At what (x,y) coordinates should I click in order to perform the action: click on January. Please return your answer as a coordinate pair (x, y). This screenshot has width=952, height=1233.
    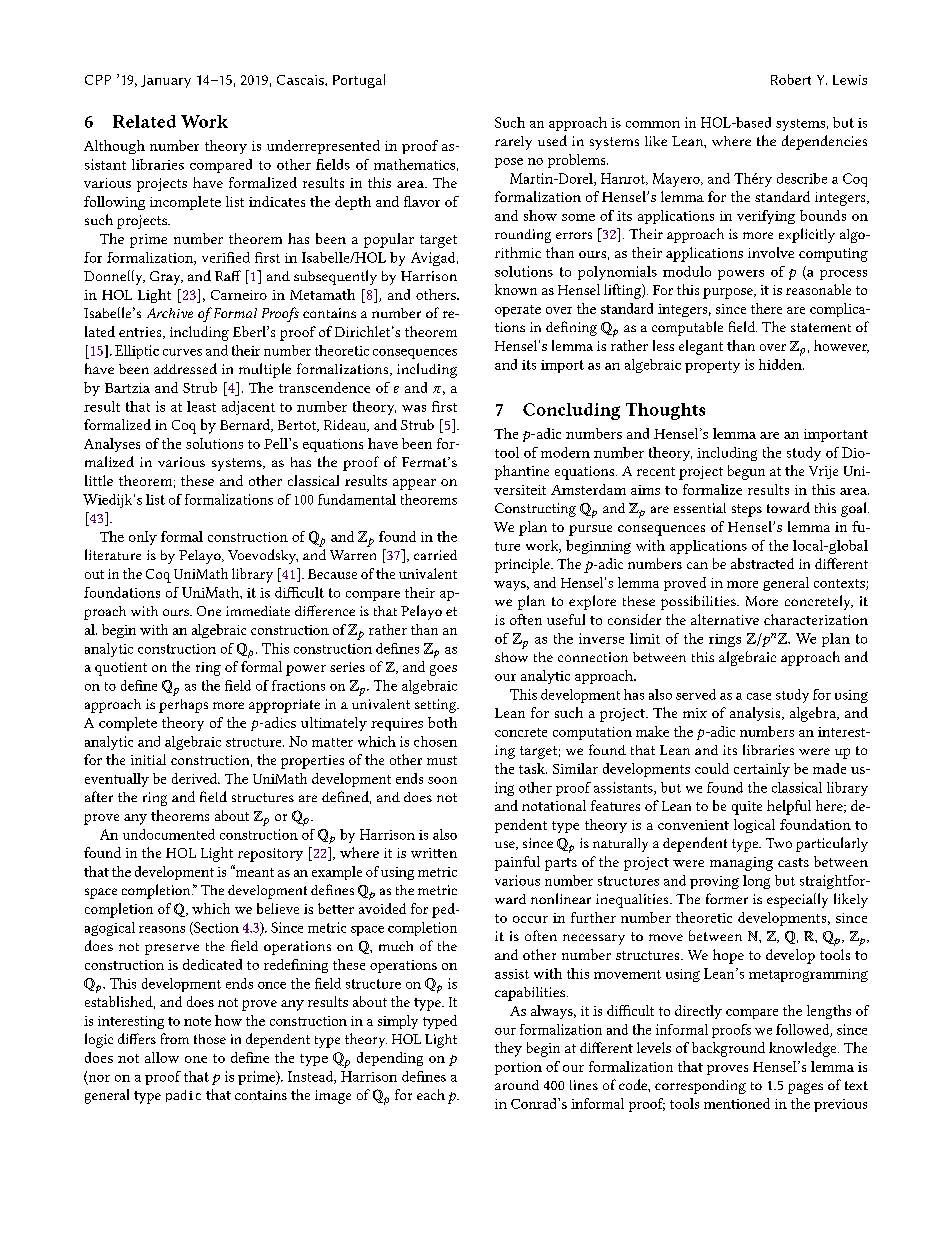
    Looking at the image, I should click on (166, 81).
